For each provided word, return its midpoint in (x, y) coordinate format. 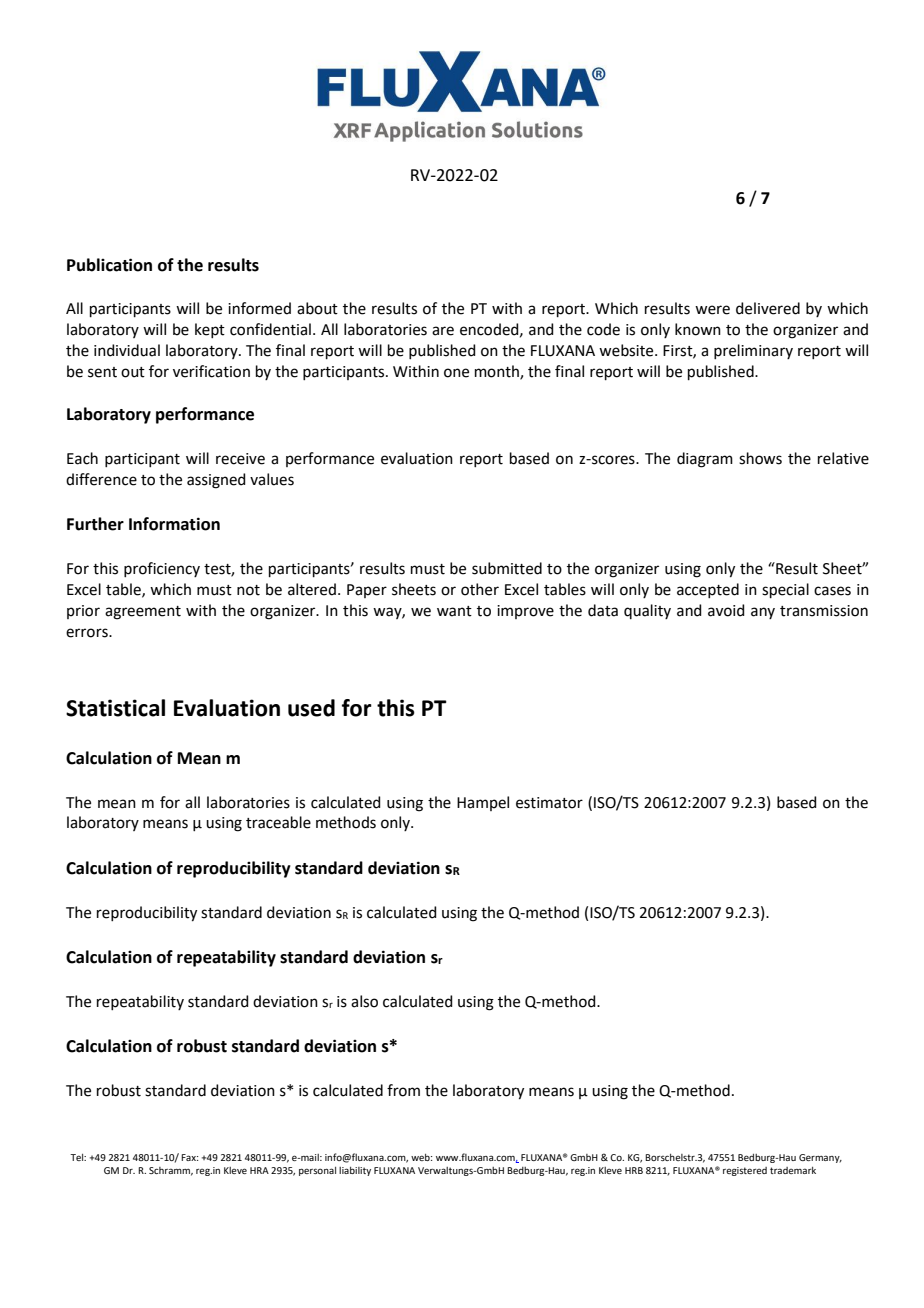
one (456, 373)
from (403, 1090)
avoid (726, 610)
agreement (143, 613)
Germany (820, 1158)
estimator (549, 803)
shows (760, 458)
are (443, 331)
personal (317, 1171)
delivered (768, 308)
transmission (824, 611)
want (454, 611)
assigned (216, 481)
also (364, 1001)
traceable (278, 822)
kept (210, 330)
